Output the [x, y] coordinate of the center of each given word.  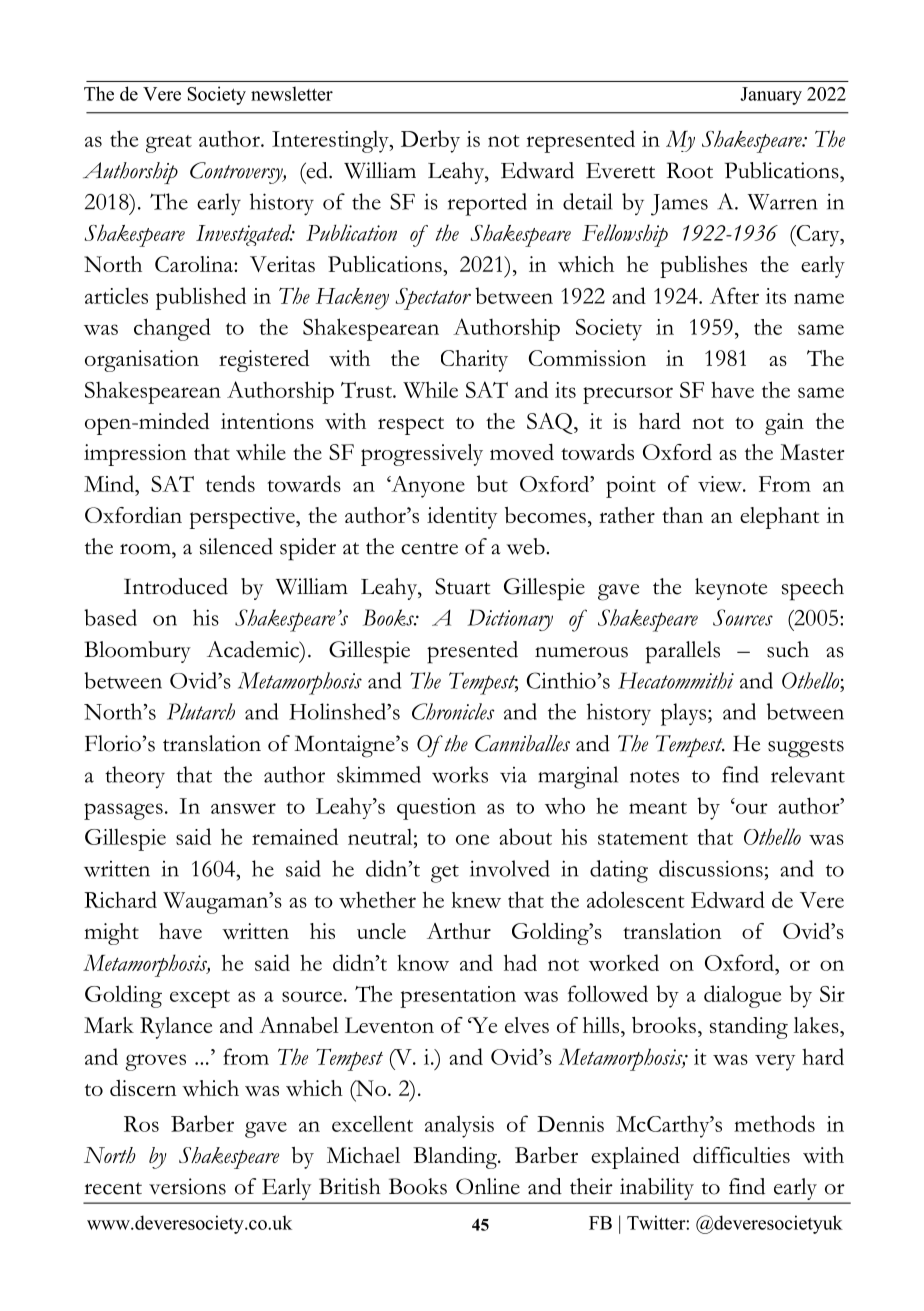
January [771, 96]
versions [187, 1186]
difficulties [741, 1155]
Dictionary [510, 620]
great [169, 144]
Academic [254, 649]
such [788, 649]
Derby [430, 141]
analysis [459, 1127]
